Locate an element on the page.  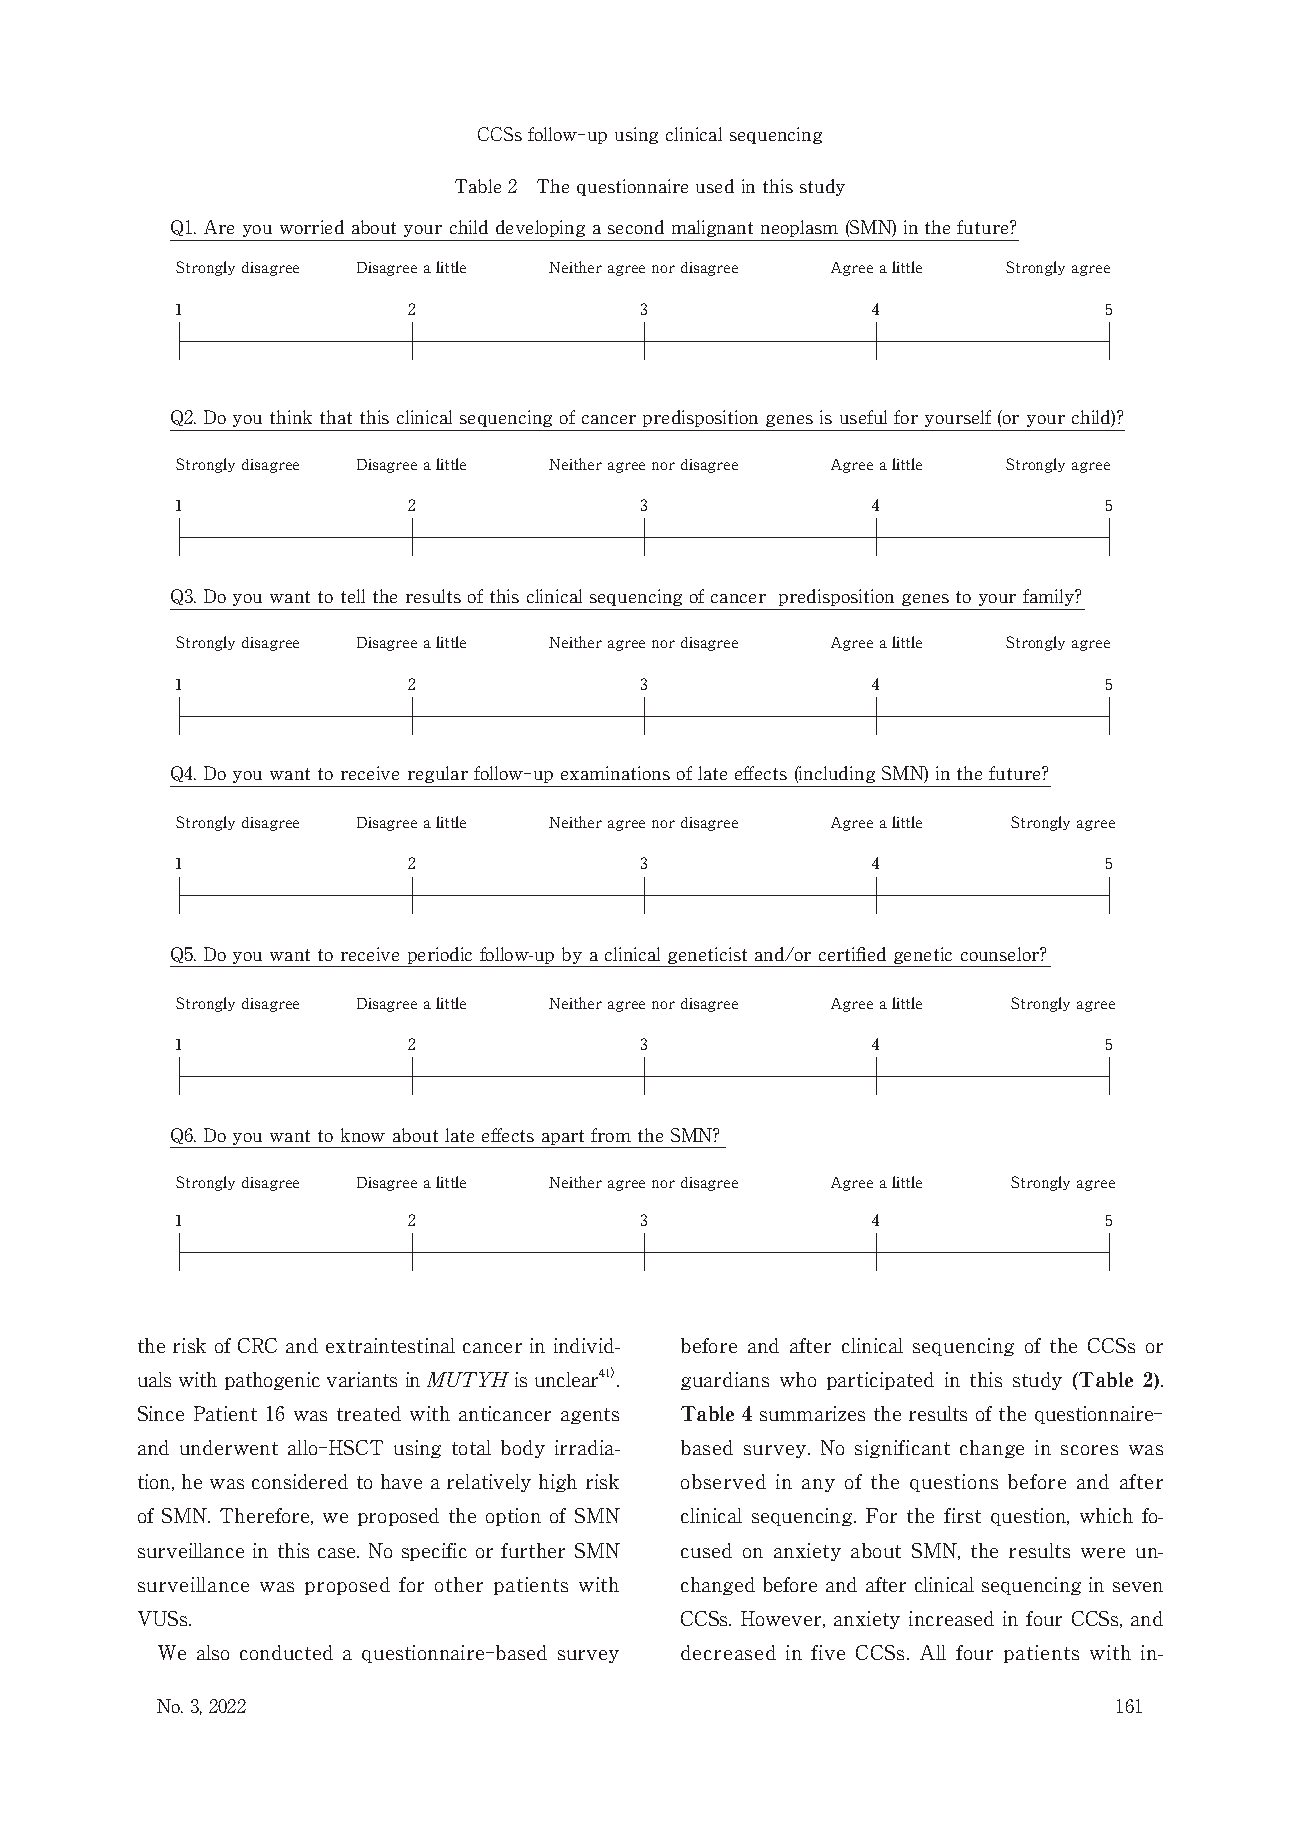
CRC is located at coordinates (257, 1345).
